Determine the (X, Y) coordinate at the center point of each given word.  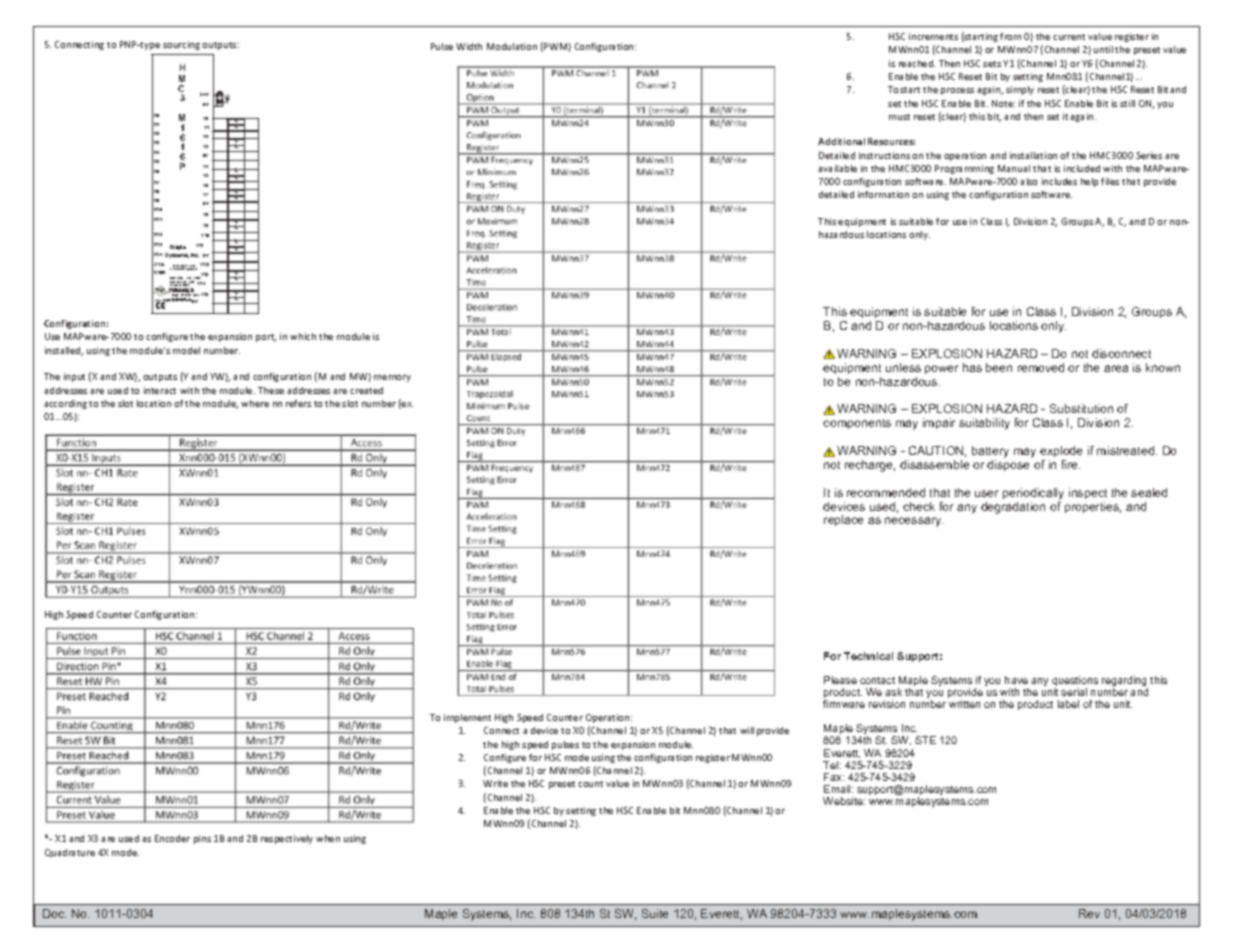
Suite (655, 913)
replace (843, 520)
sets (992, 64)
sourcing (181, 45)
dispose (1008, 465)
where (255, 403)
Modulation (512, 46)
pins (202, 839)
